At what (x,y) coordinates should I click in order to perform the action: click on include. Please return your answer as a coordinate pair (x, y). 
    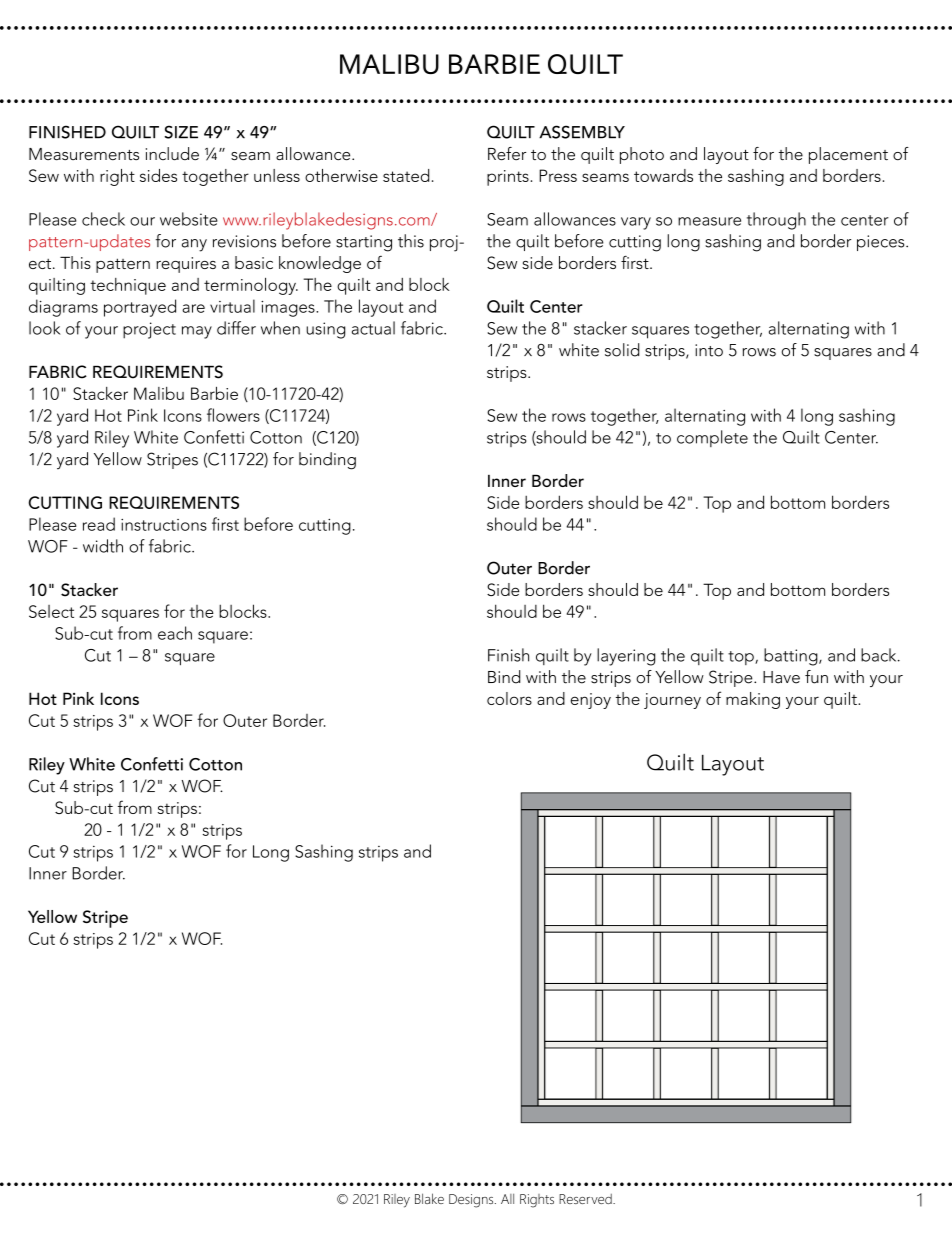
    Looking at the image, I should click on (172, 154).
